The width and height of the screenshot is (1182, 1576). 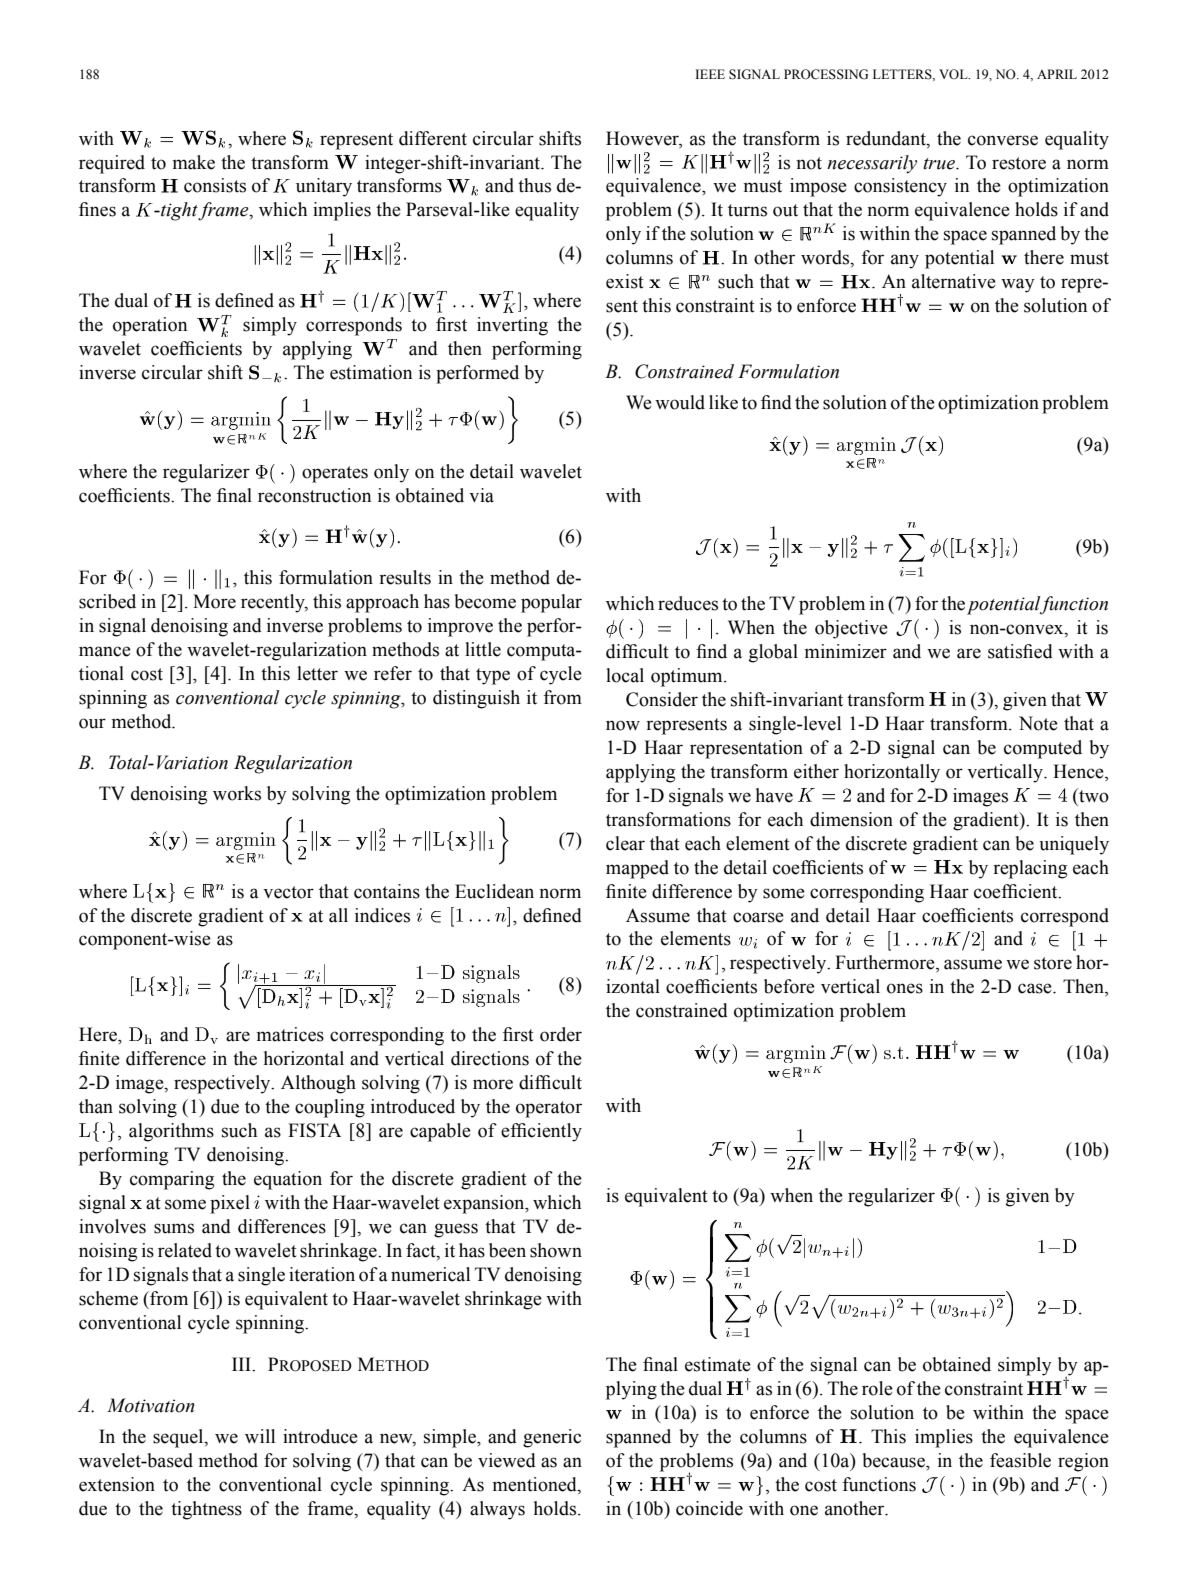 I want to click on sequel, so click(x=179, y=1438).
